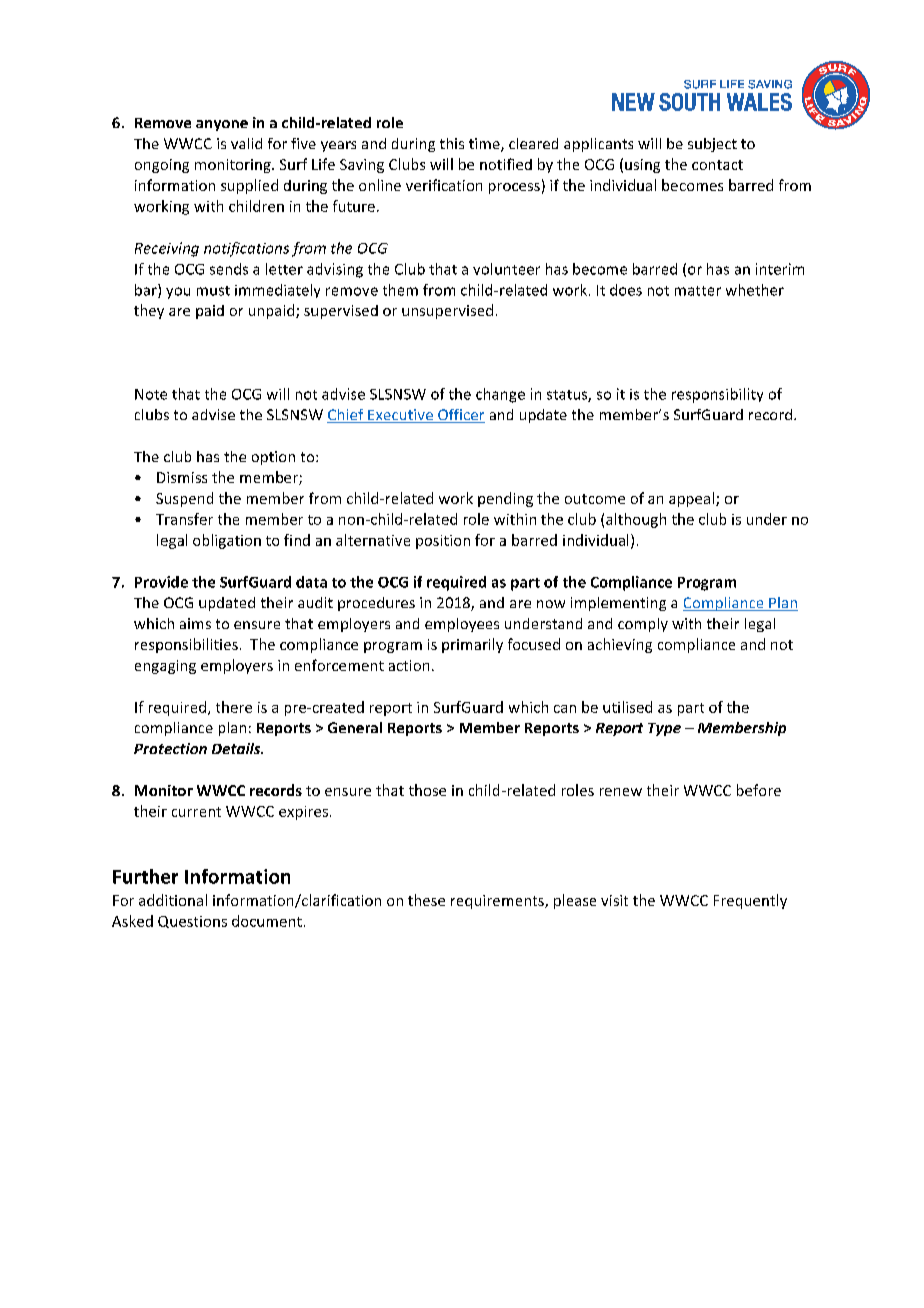  Describe the element at coordinates (462, 625) in the page. I see `employees` at that location.
